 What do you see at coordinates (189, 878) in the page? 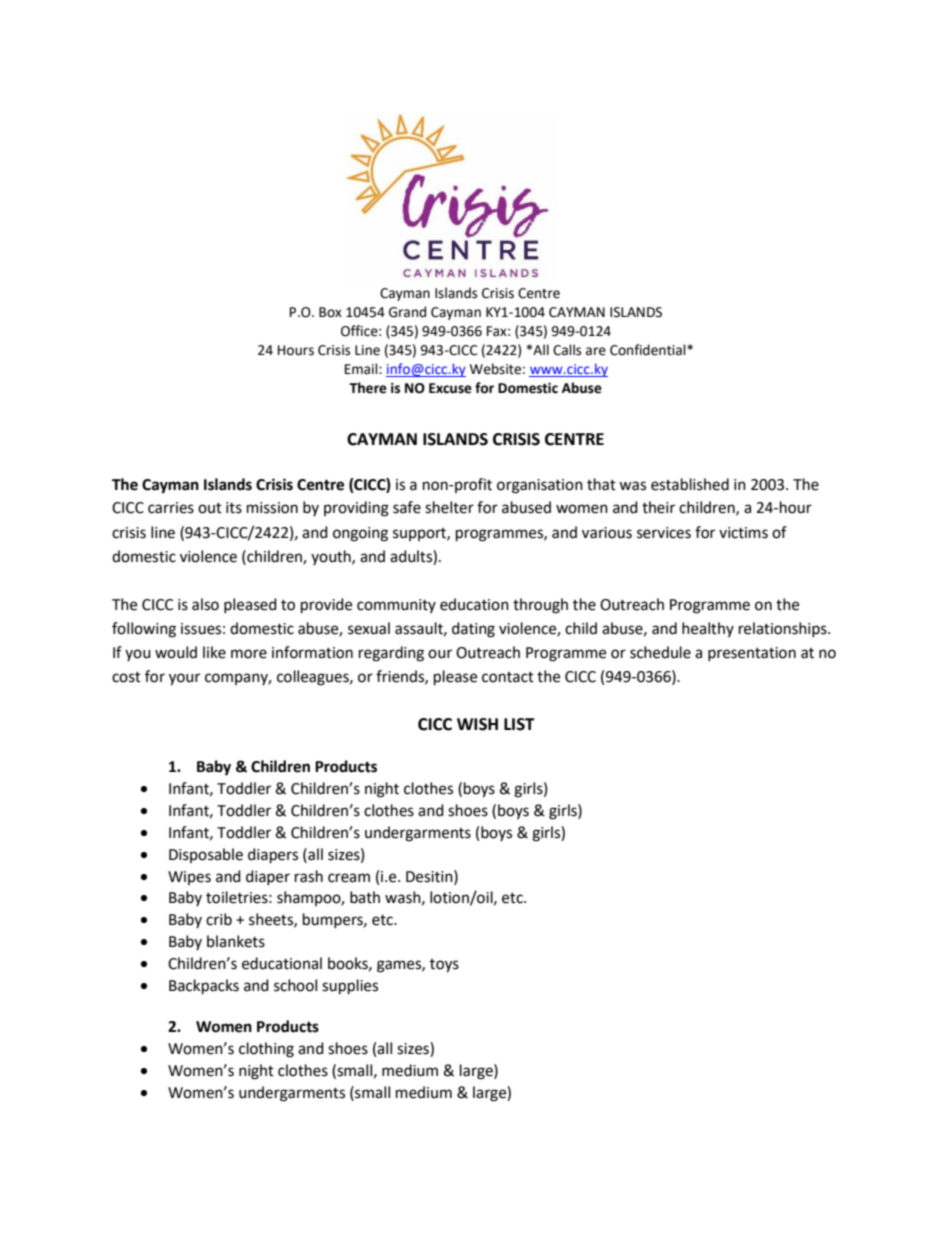
I see `Wipes` at bounding box center [189, 878].
